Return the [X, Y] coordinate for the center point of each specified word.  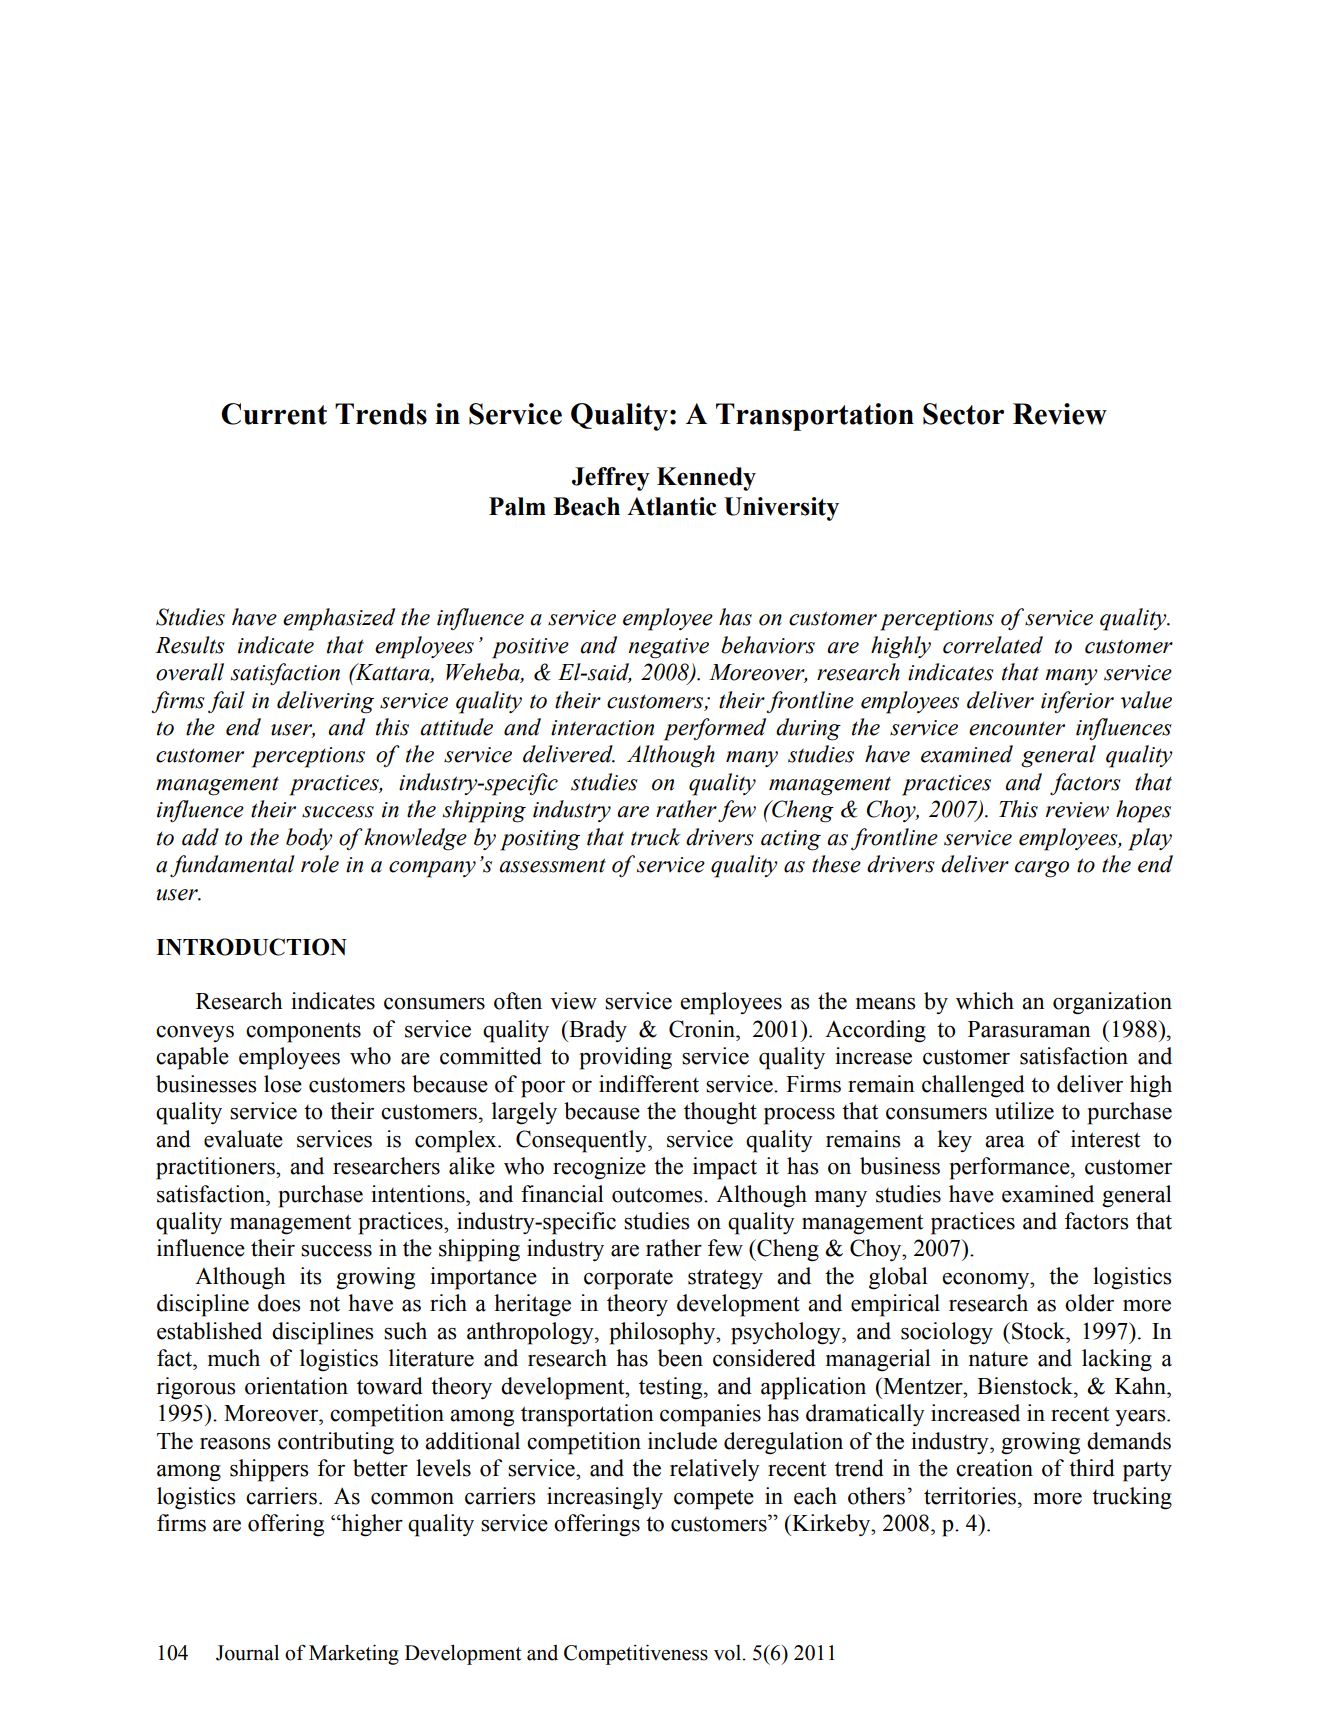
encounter [1017, 729]
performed [715, 729]
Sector [963, 414]
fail [226, 702]
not [325, 1304]
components [303, 1033]
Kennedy [706, 479]
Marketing [354, 1654]
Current [274, 414]
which [985, 1001]
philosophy [664, 1333]
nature [998, 1359]
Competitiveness [636, 1654]
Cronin [703, 1029]
